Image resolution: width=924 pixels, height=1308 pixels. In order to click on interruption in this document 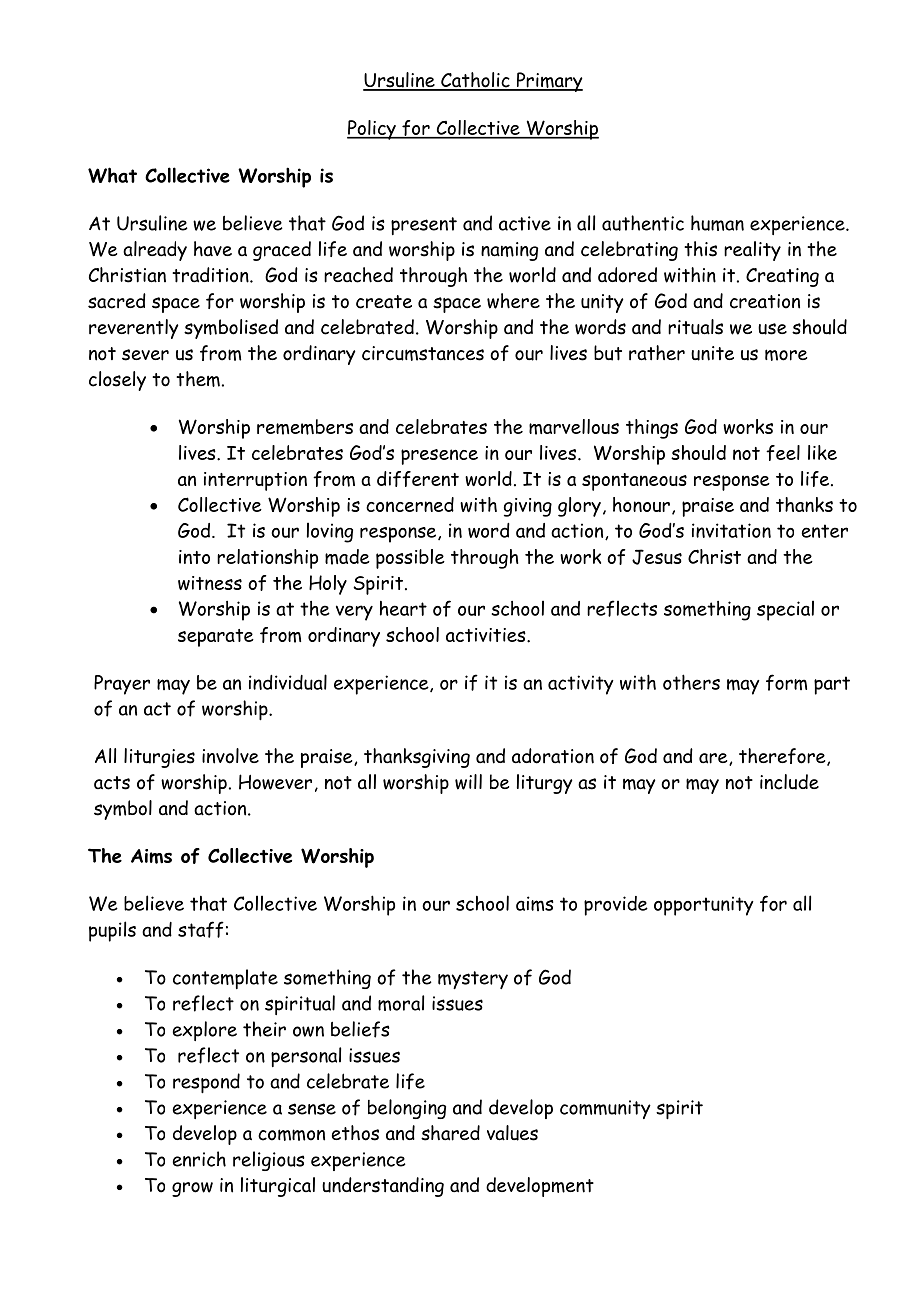, I will do `click(255, 481)`.
